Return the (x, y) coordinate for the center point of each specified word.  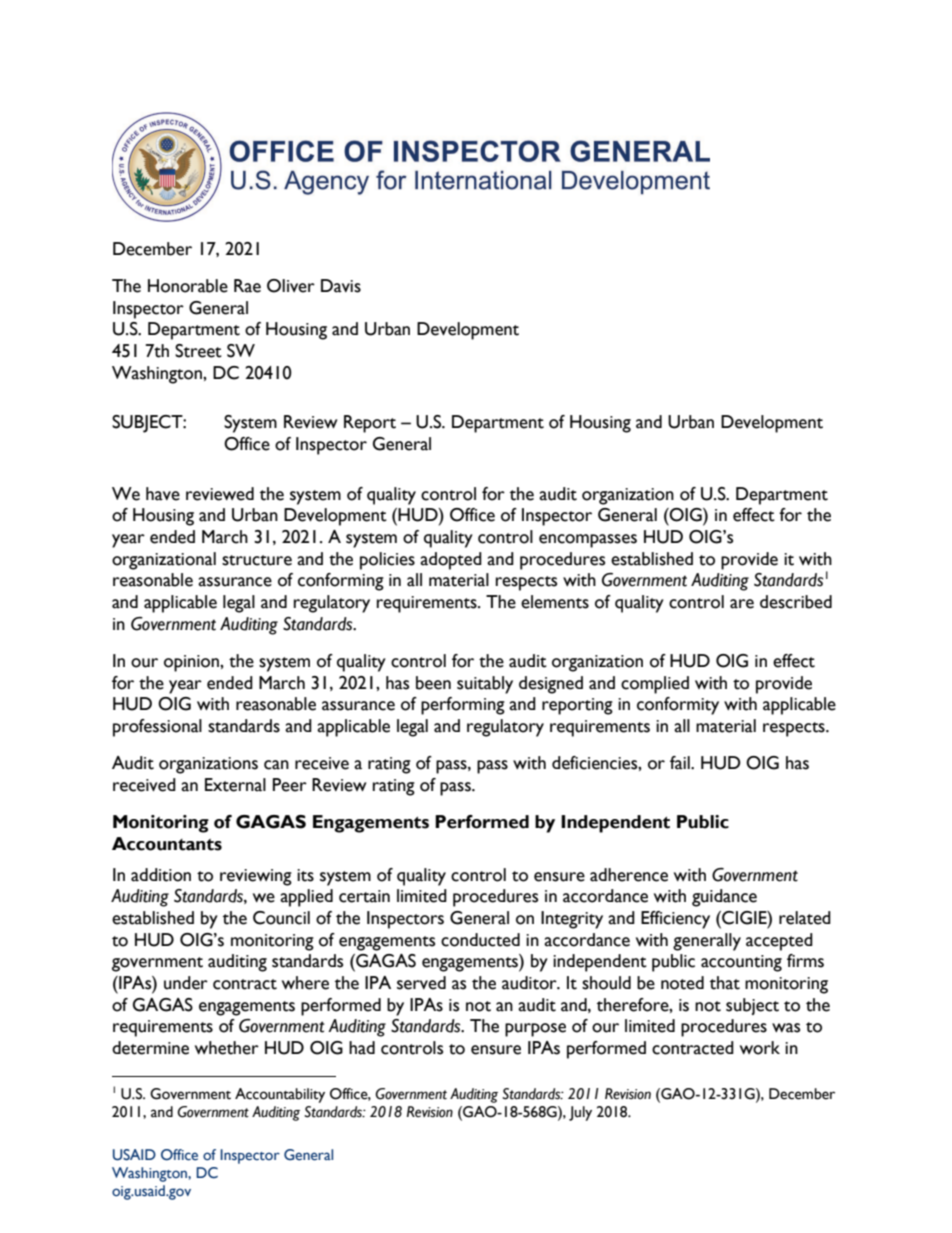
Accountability (280, 1095)
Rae (247, 286)
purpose (535, 1030)
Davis (341, 286)
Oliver (291, 286)
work (760, 1048)
